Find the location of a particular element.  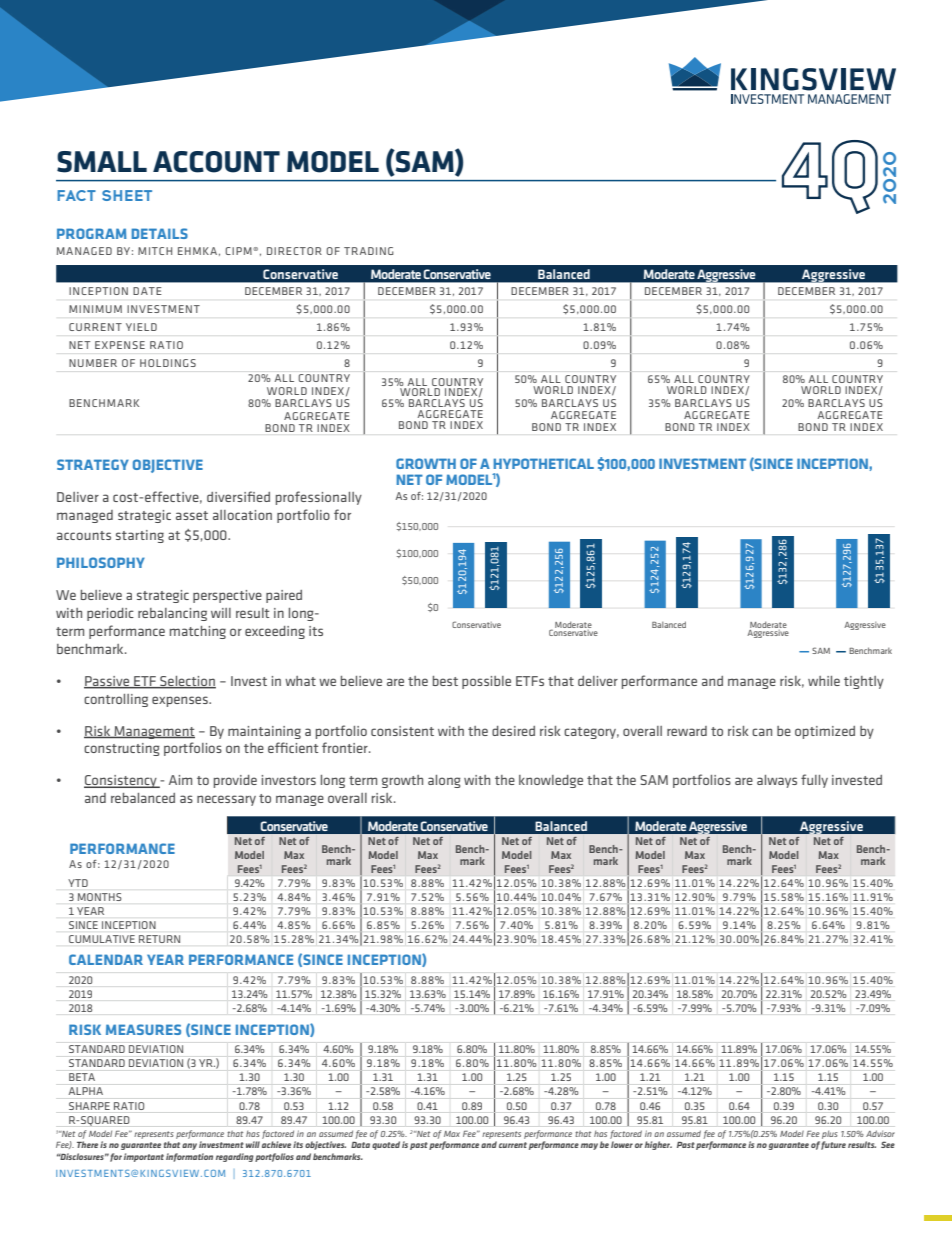

TRADING is located at coordinates (369, 251).
